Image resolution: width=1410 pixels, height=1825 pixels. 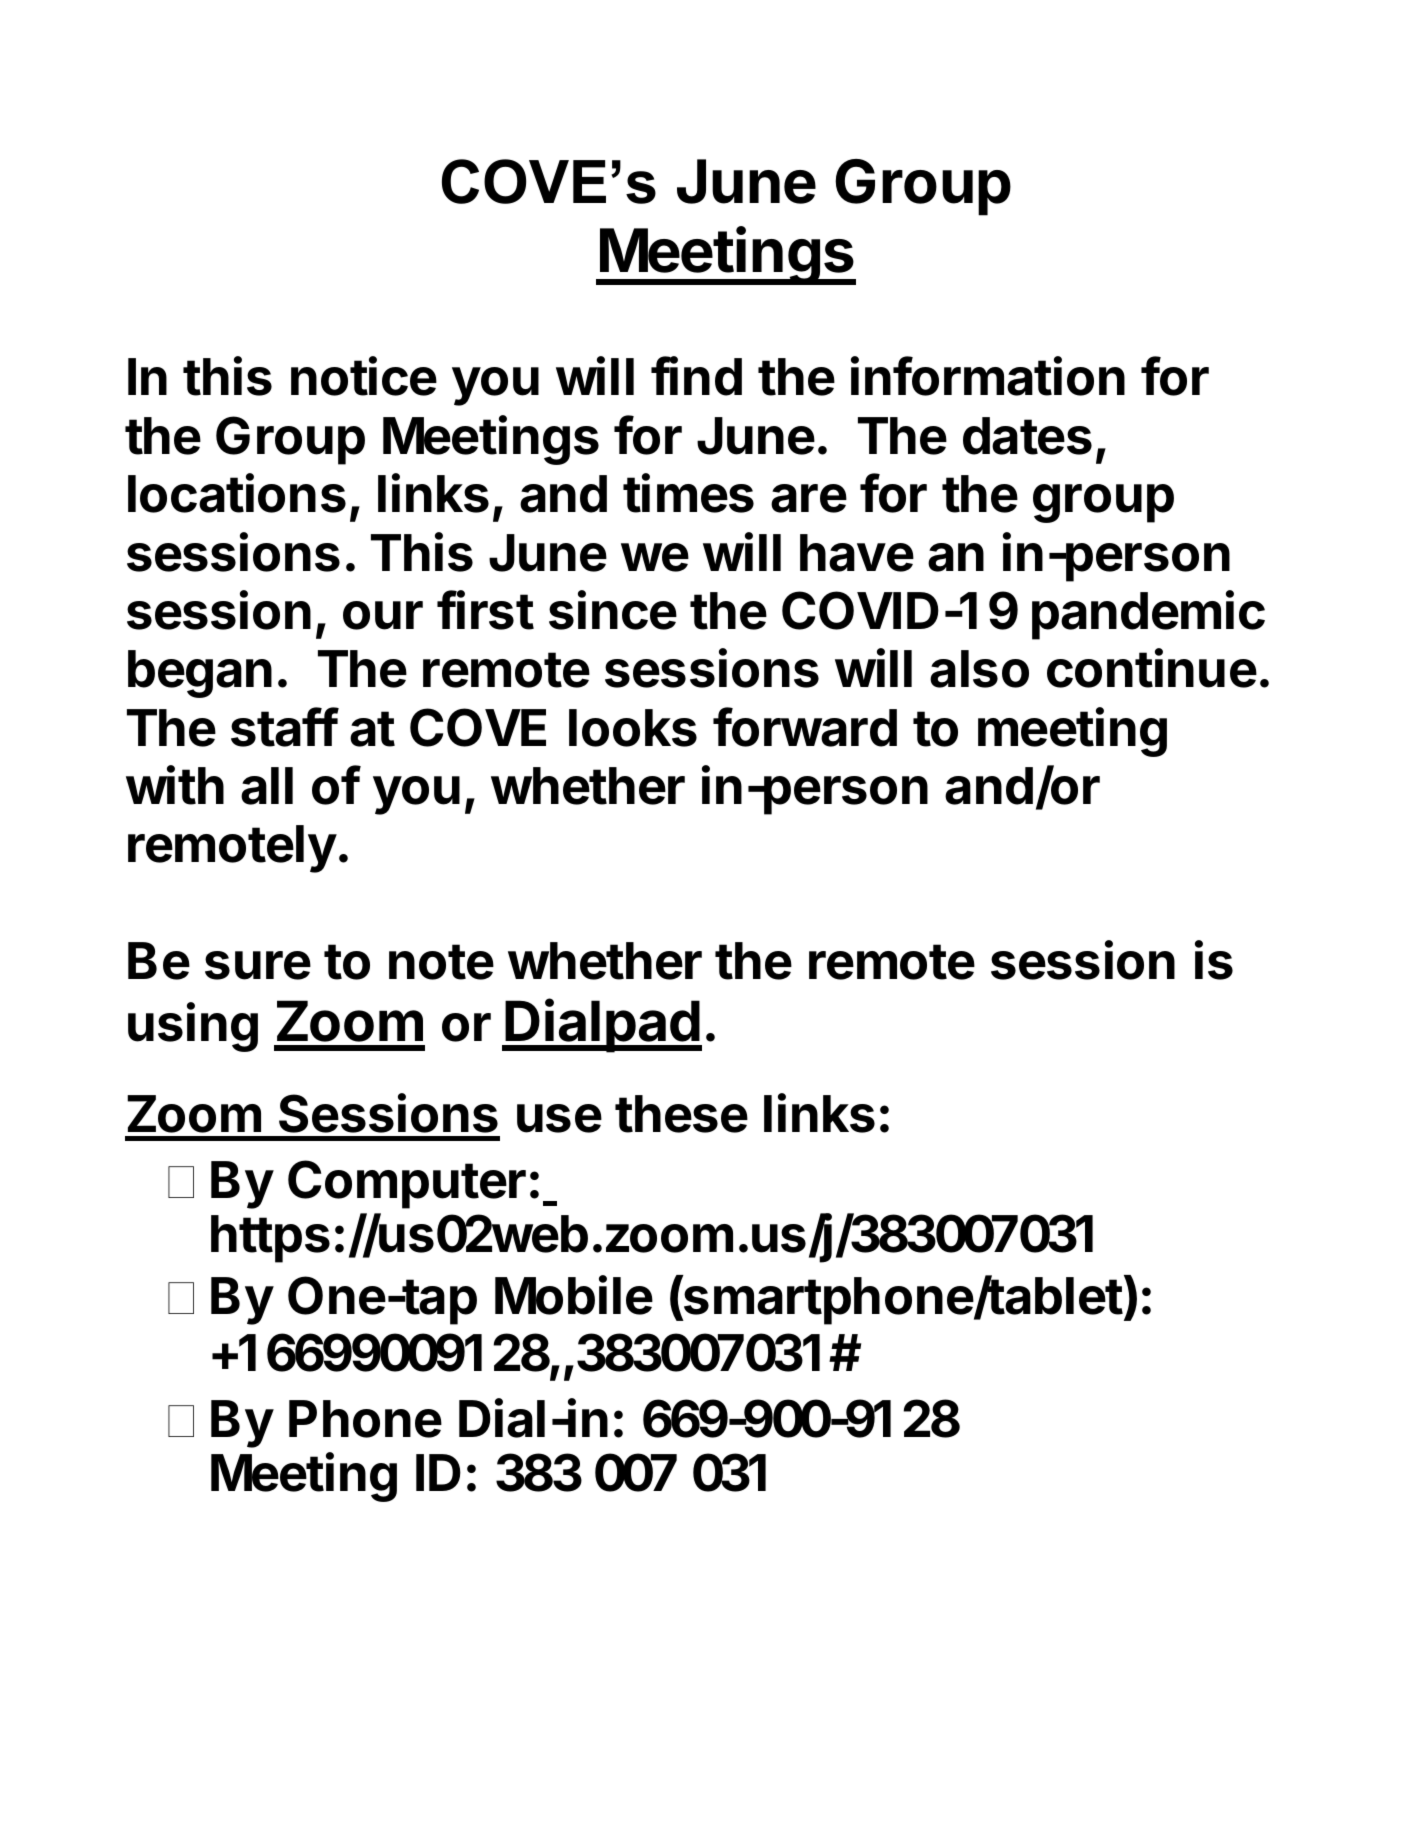 I want to click on looks, so click(x=633, y=728).
